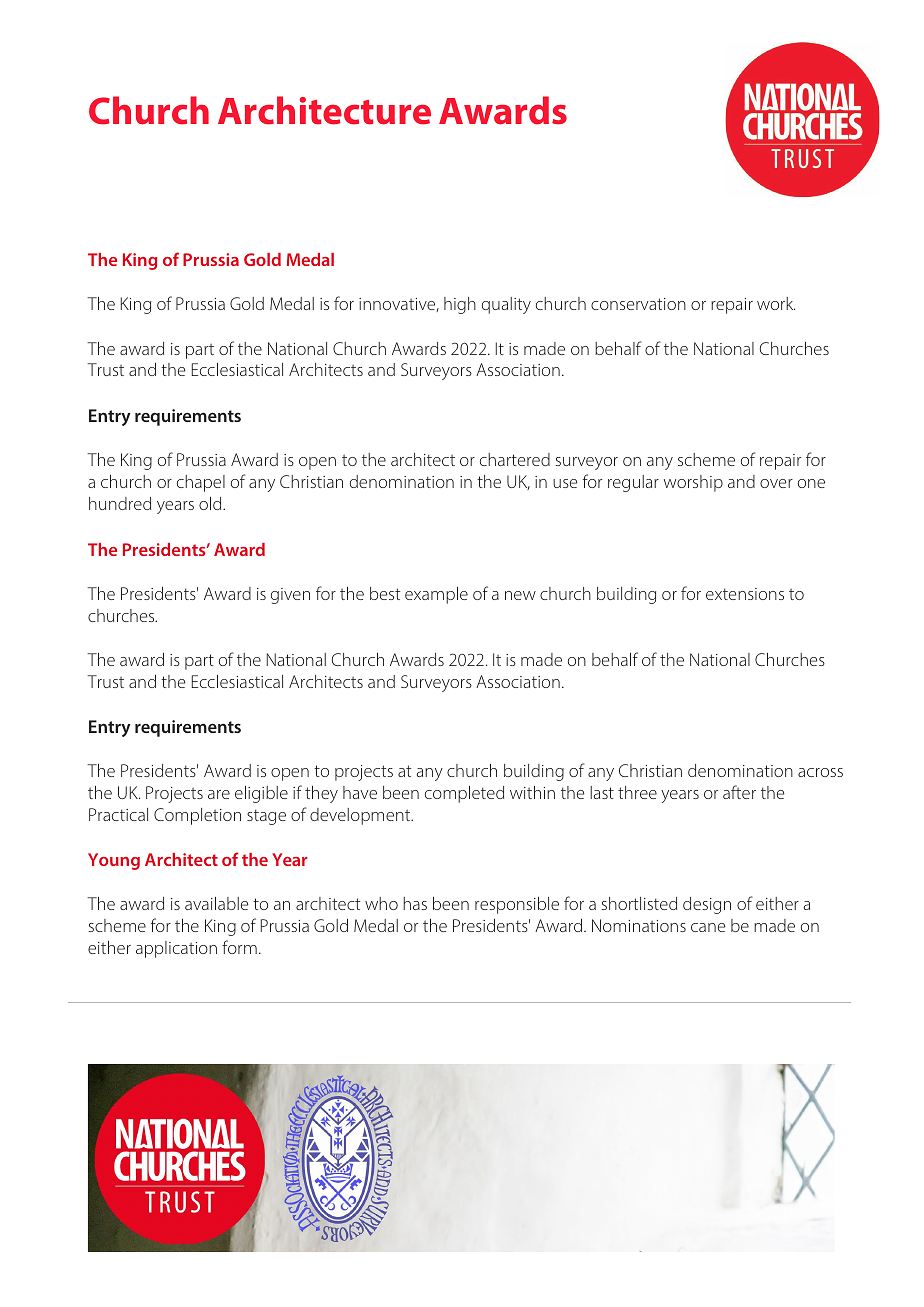 The image size is (924, 1307). I want to click on responsible, so click(517, 905).
